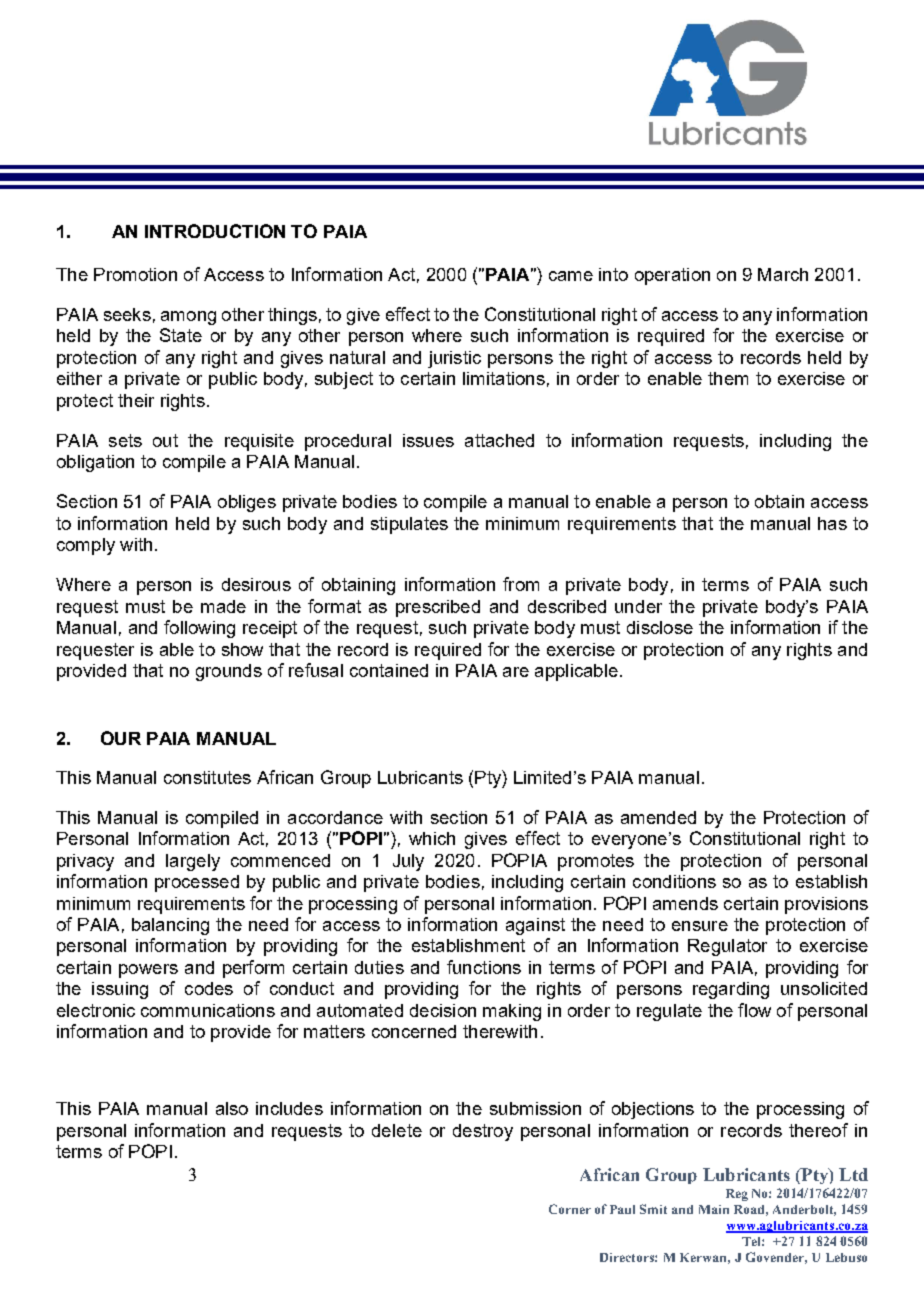 Image resolution: width=924 pixels, height=1308 pixels. What do you see at coordinates (135, 274) in the screenshot?
I see `Promotion` at bounding box center [135, 274].
